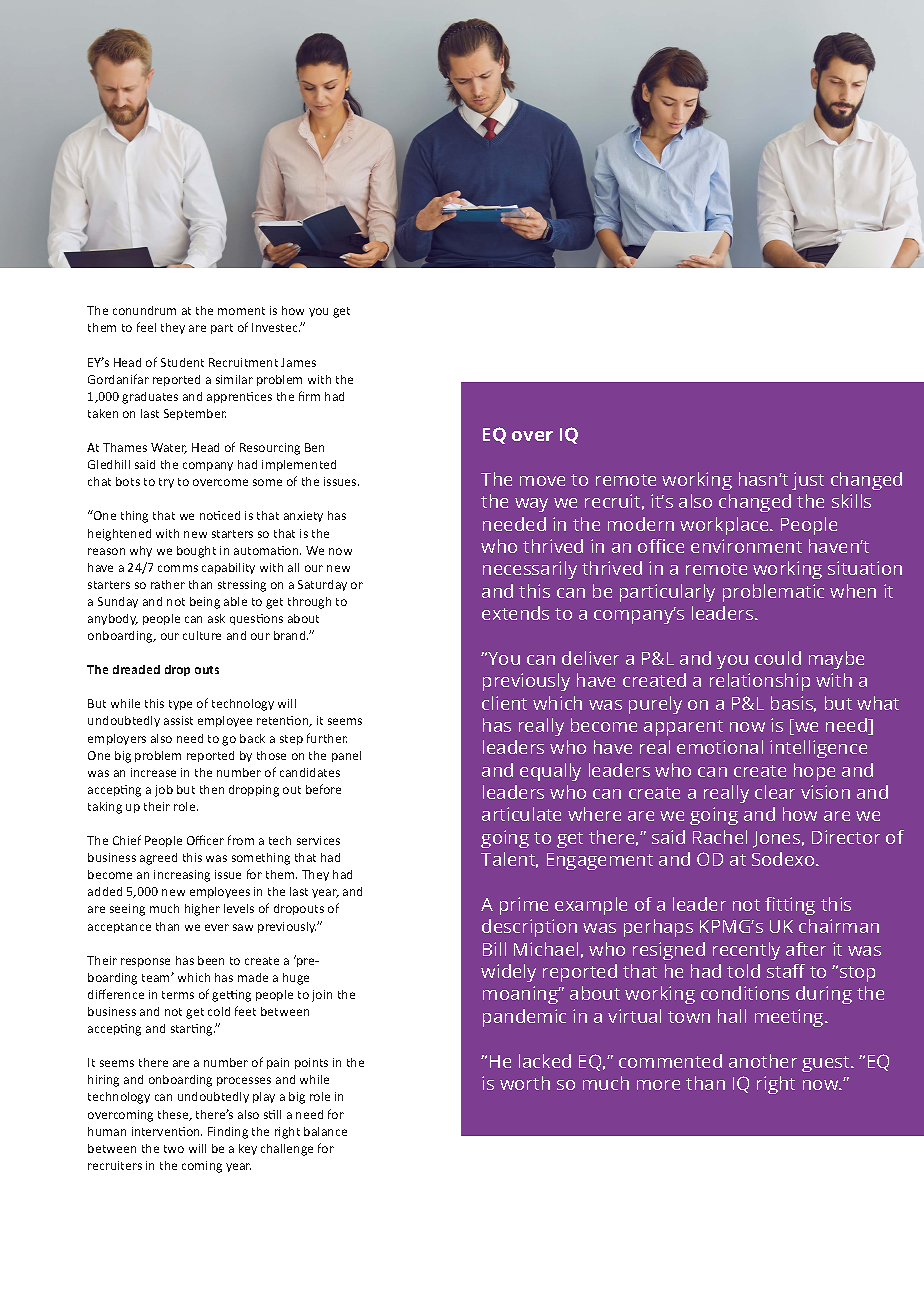 The image size is (924, 1308). I want to click on bought, so click(196, 552).
